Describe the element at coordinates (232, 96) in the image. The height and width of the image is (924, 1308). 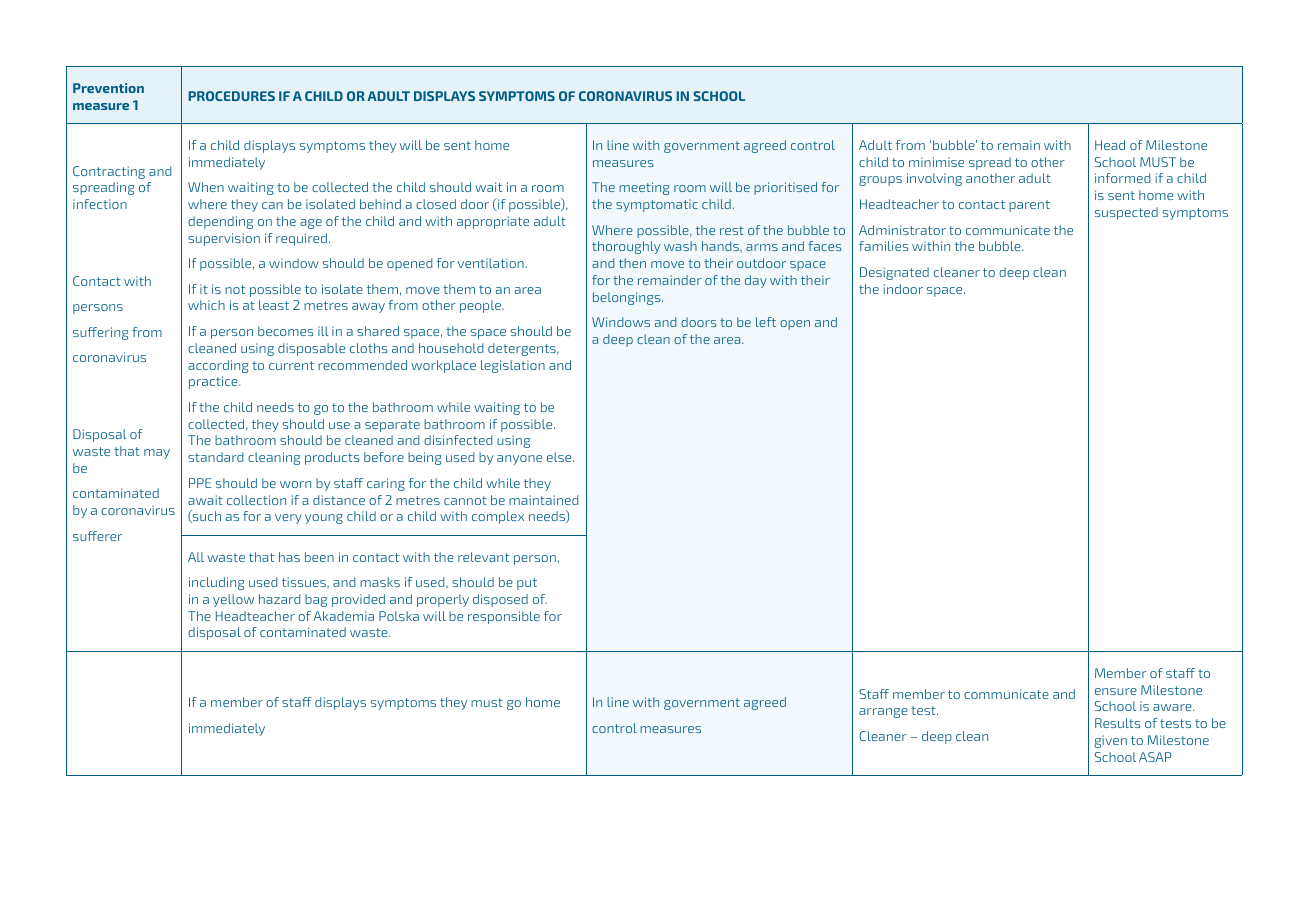
I see `PROCEDURES` at that location.
